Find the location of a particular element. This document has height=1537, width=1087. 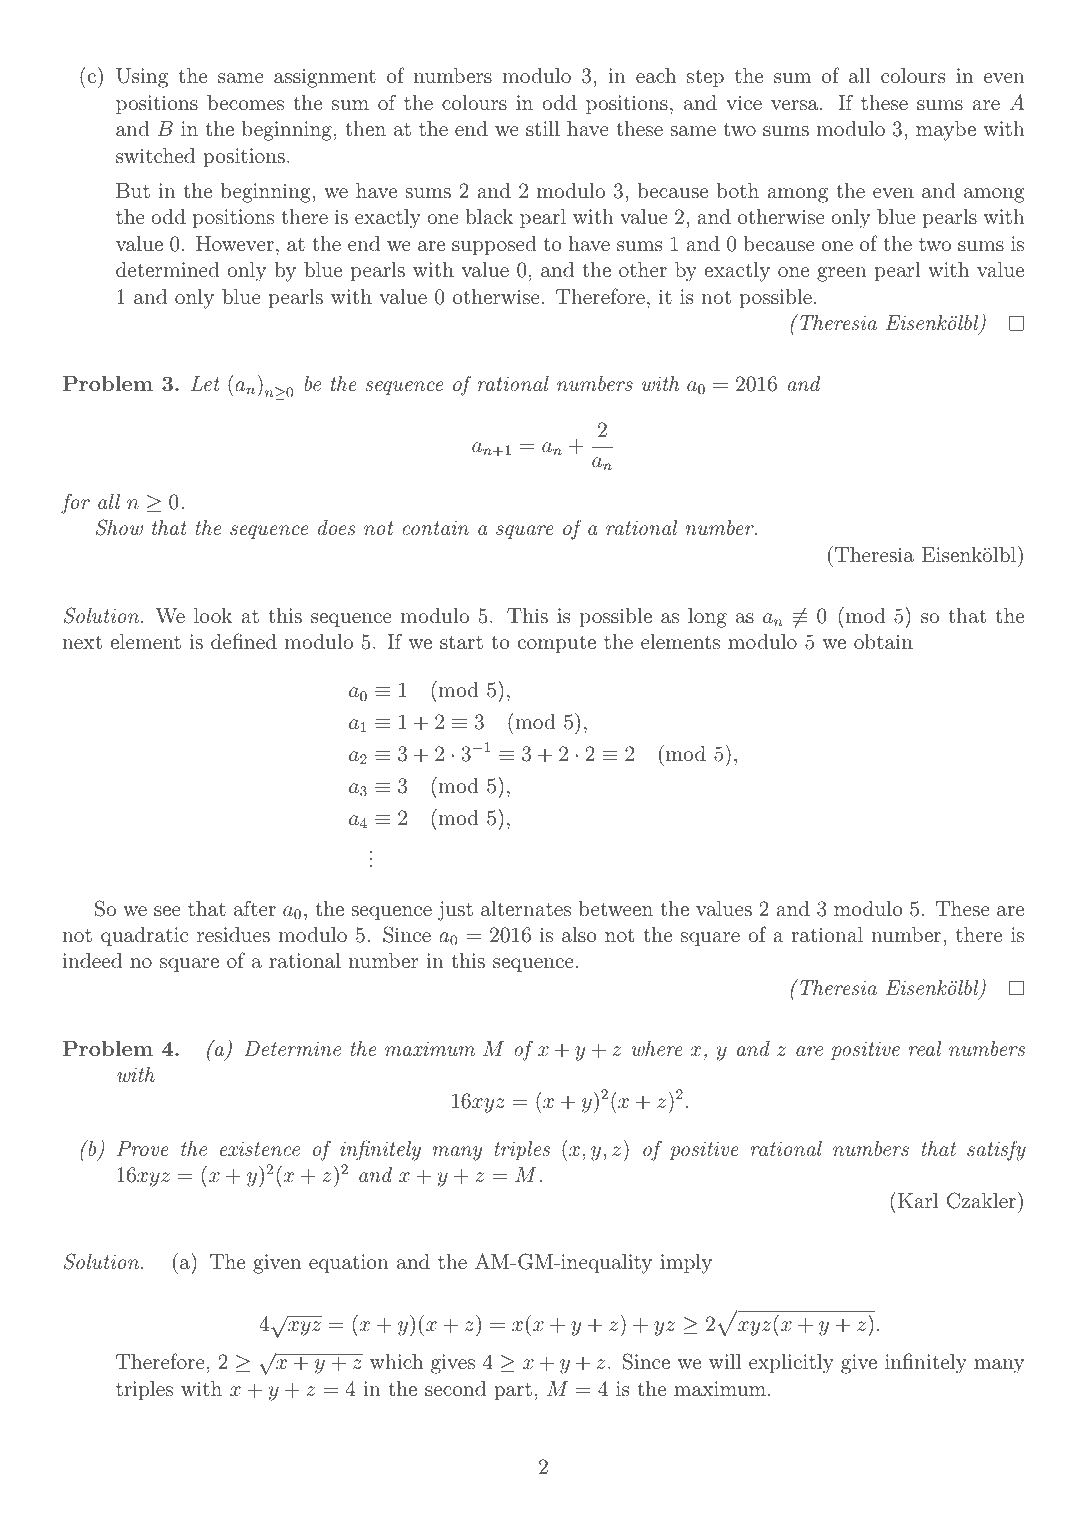

obtain is located at coordinates (883, 641).
